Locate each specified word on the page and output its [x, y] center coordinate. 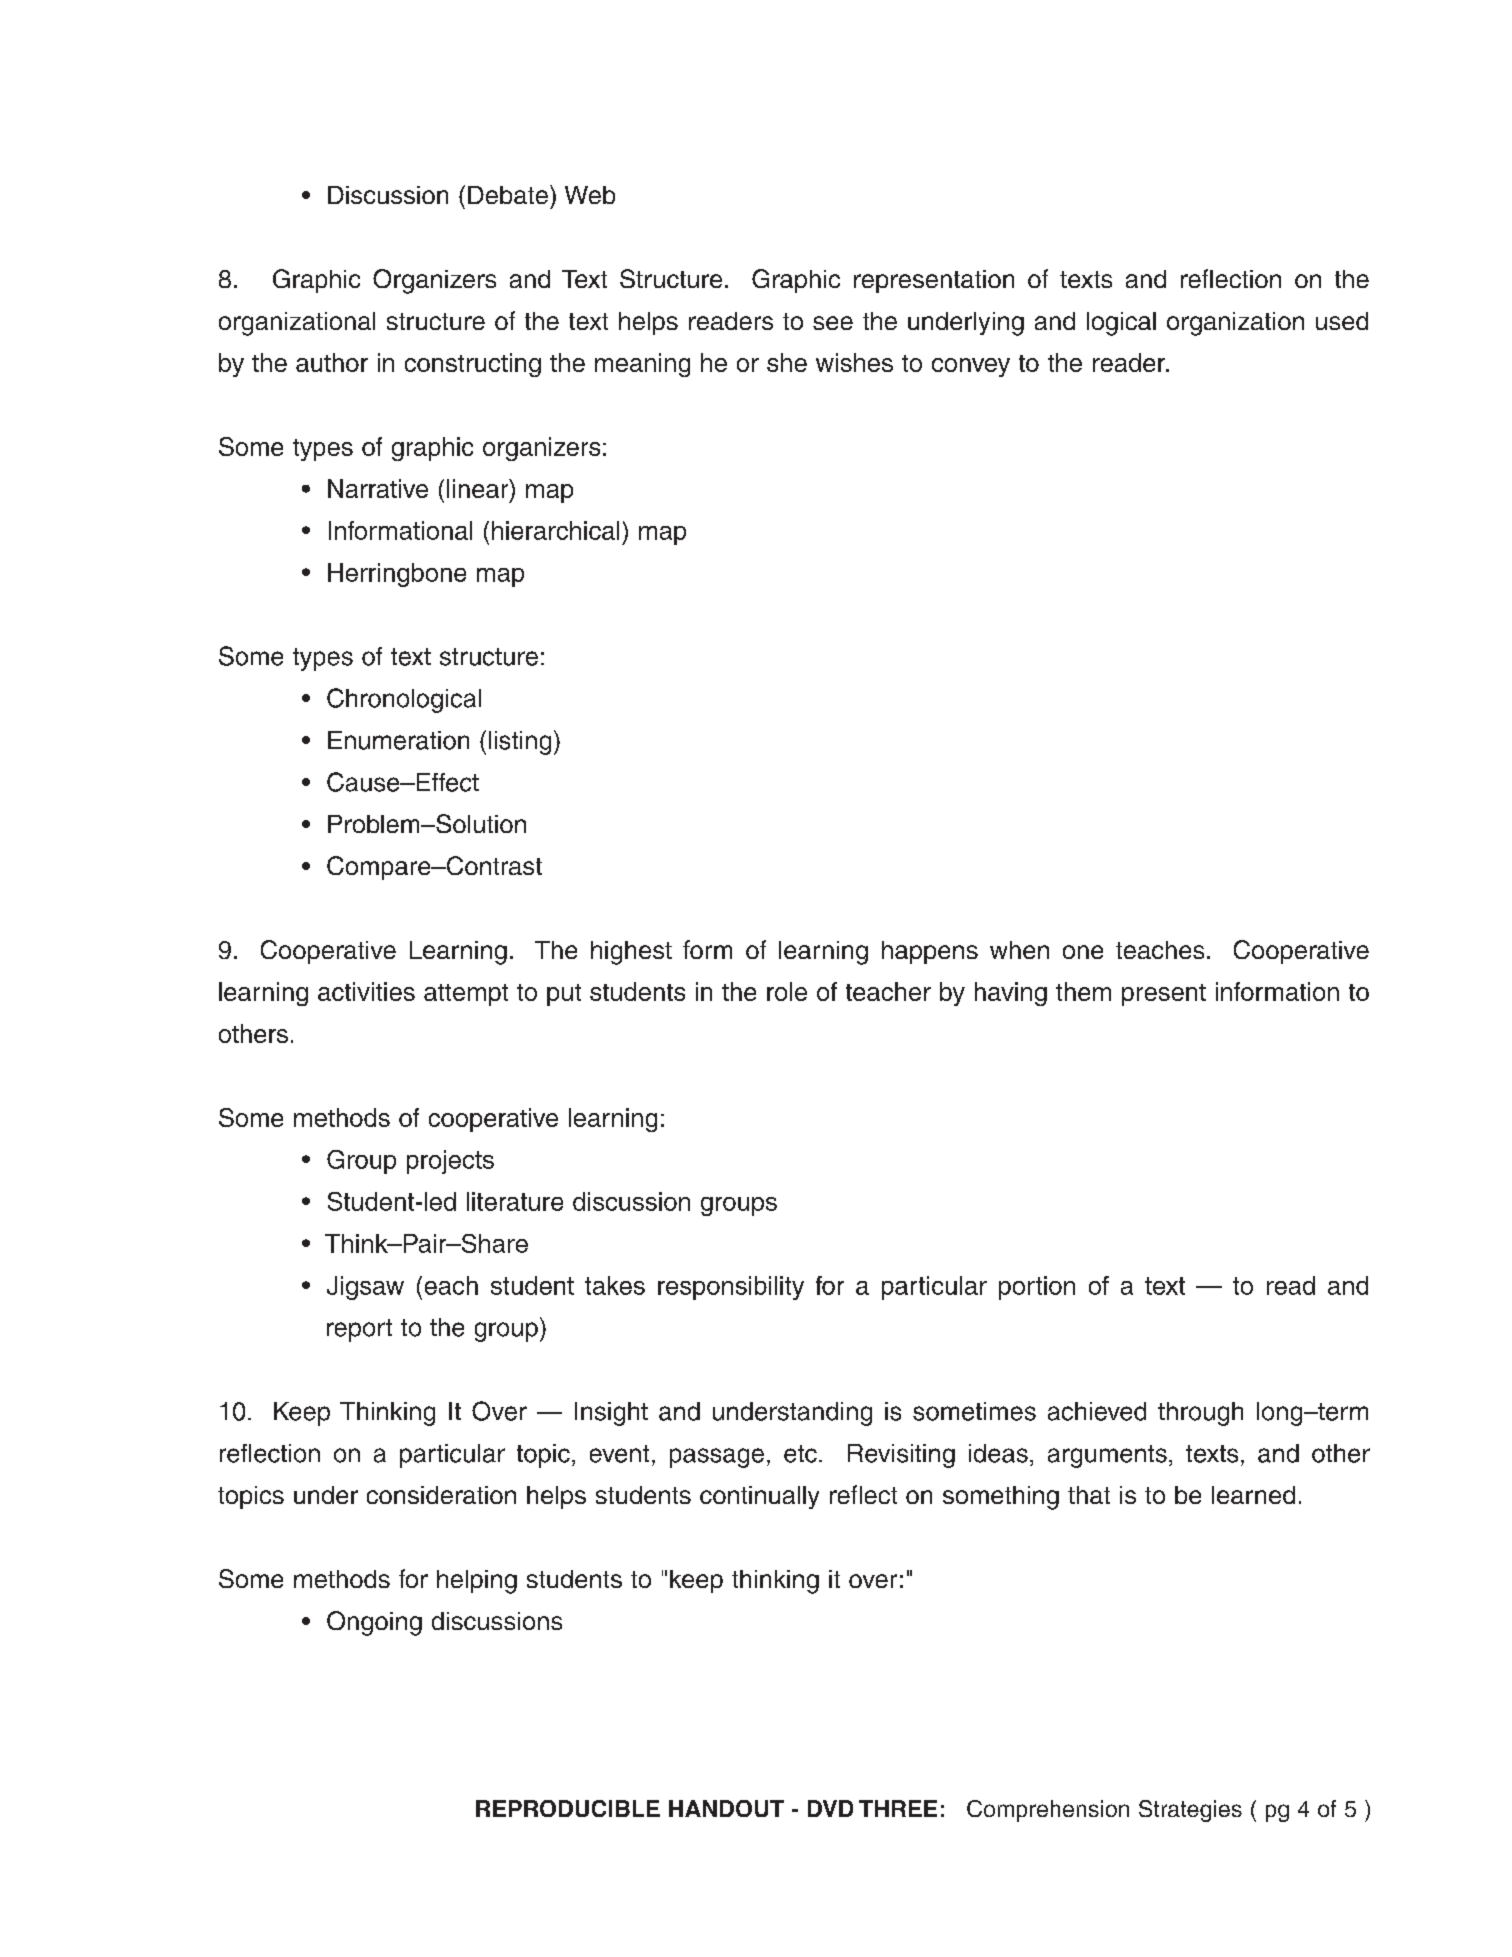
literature [515, 1201]
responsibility [731, 1288]
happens [930, 952]
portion [1037, 1288]
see [833, 323]
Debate [508, 195]
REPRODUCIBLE [568, 1808]
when [1019, 950]
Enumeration [398, 740]
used [1342, 321]
